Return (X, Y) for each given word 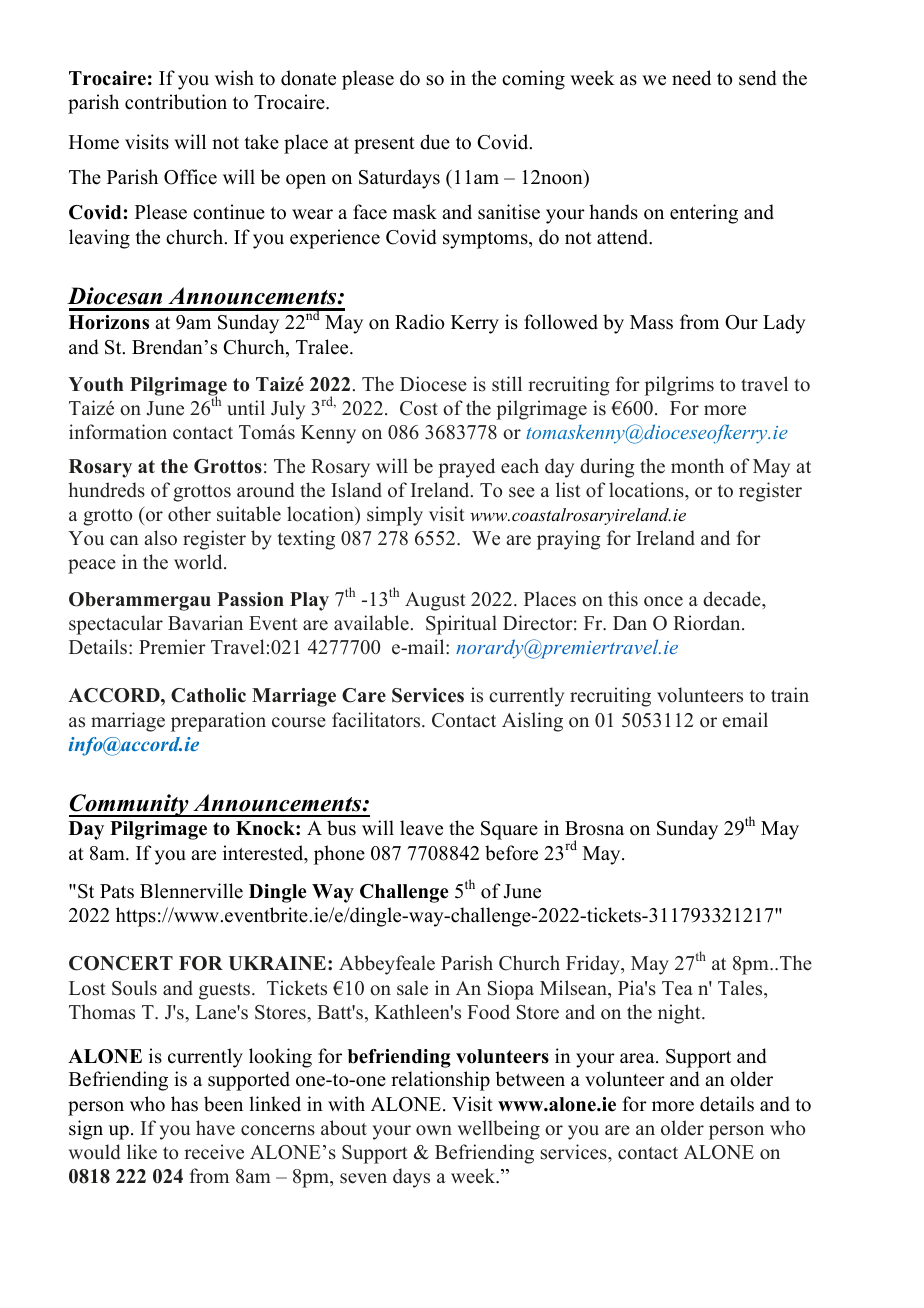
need (691, 78)
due (435, 142)
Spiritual (461, 625)
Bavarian (205, 622)
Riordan (708, 623)
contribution (176, 102)
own (434, 1130)
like (142, 1152)
